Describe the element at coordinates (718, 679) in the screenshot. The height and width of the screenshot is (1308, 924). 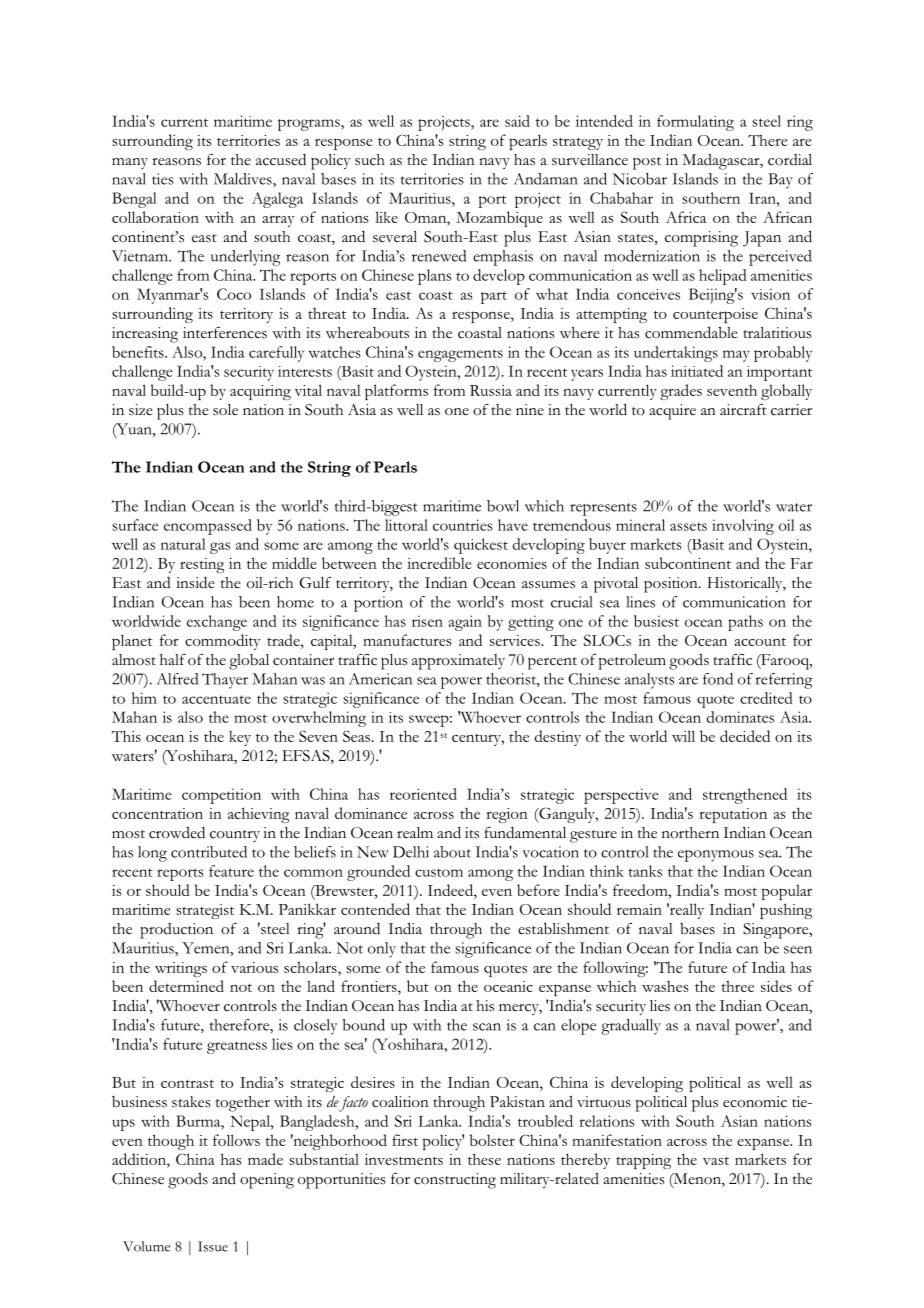
I see `fond` at that location.
